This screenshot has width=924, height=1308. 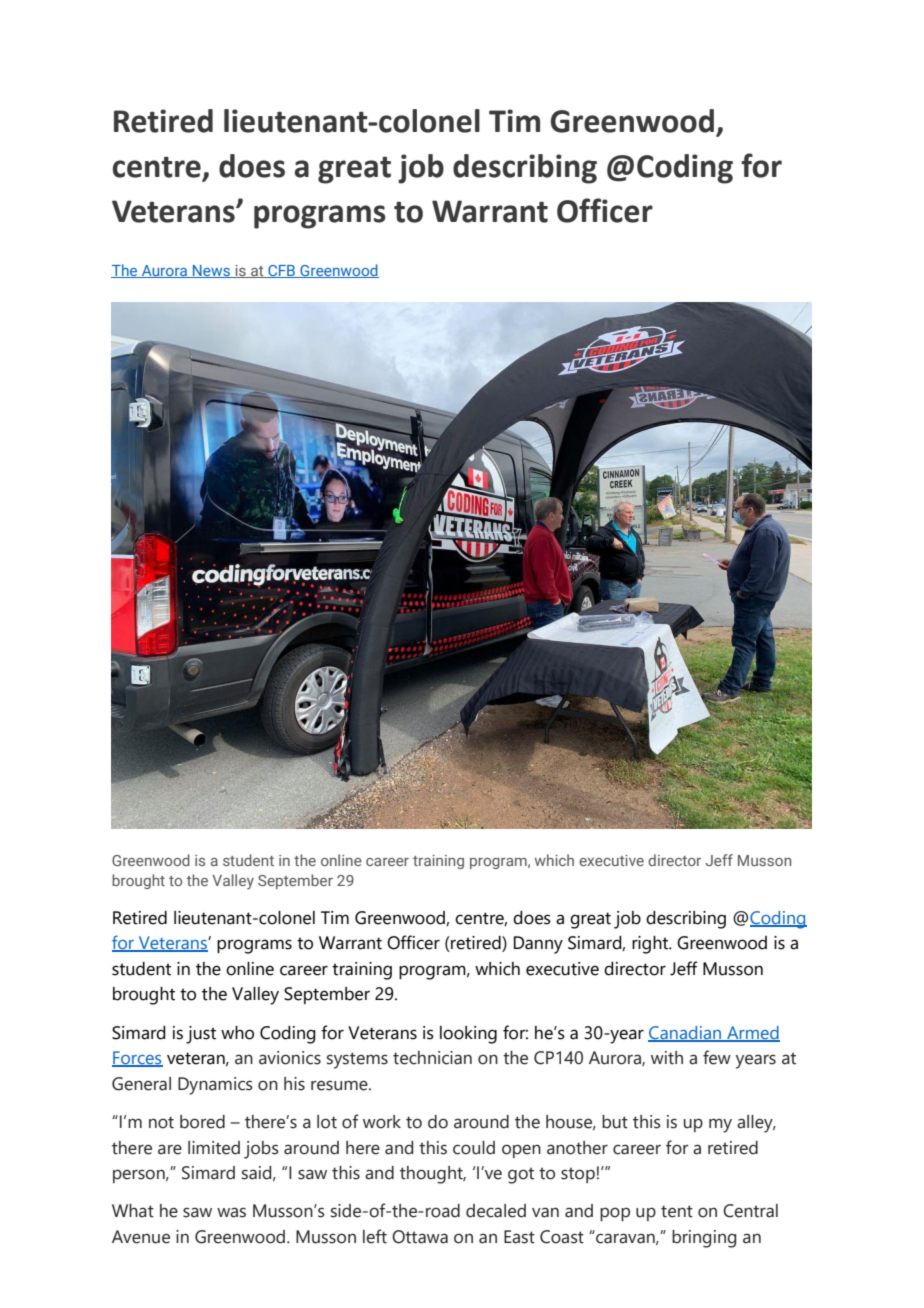 I want to click on Danny, so click(x=538, y=945).
